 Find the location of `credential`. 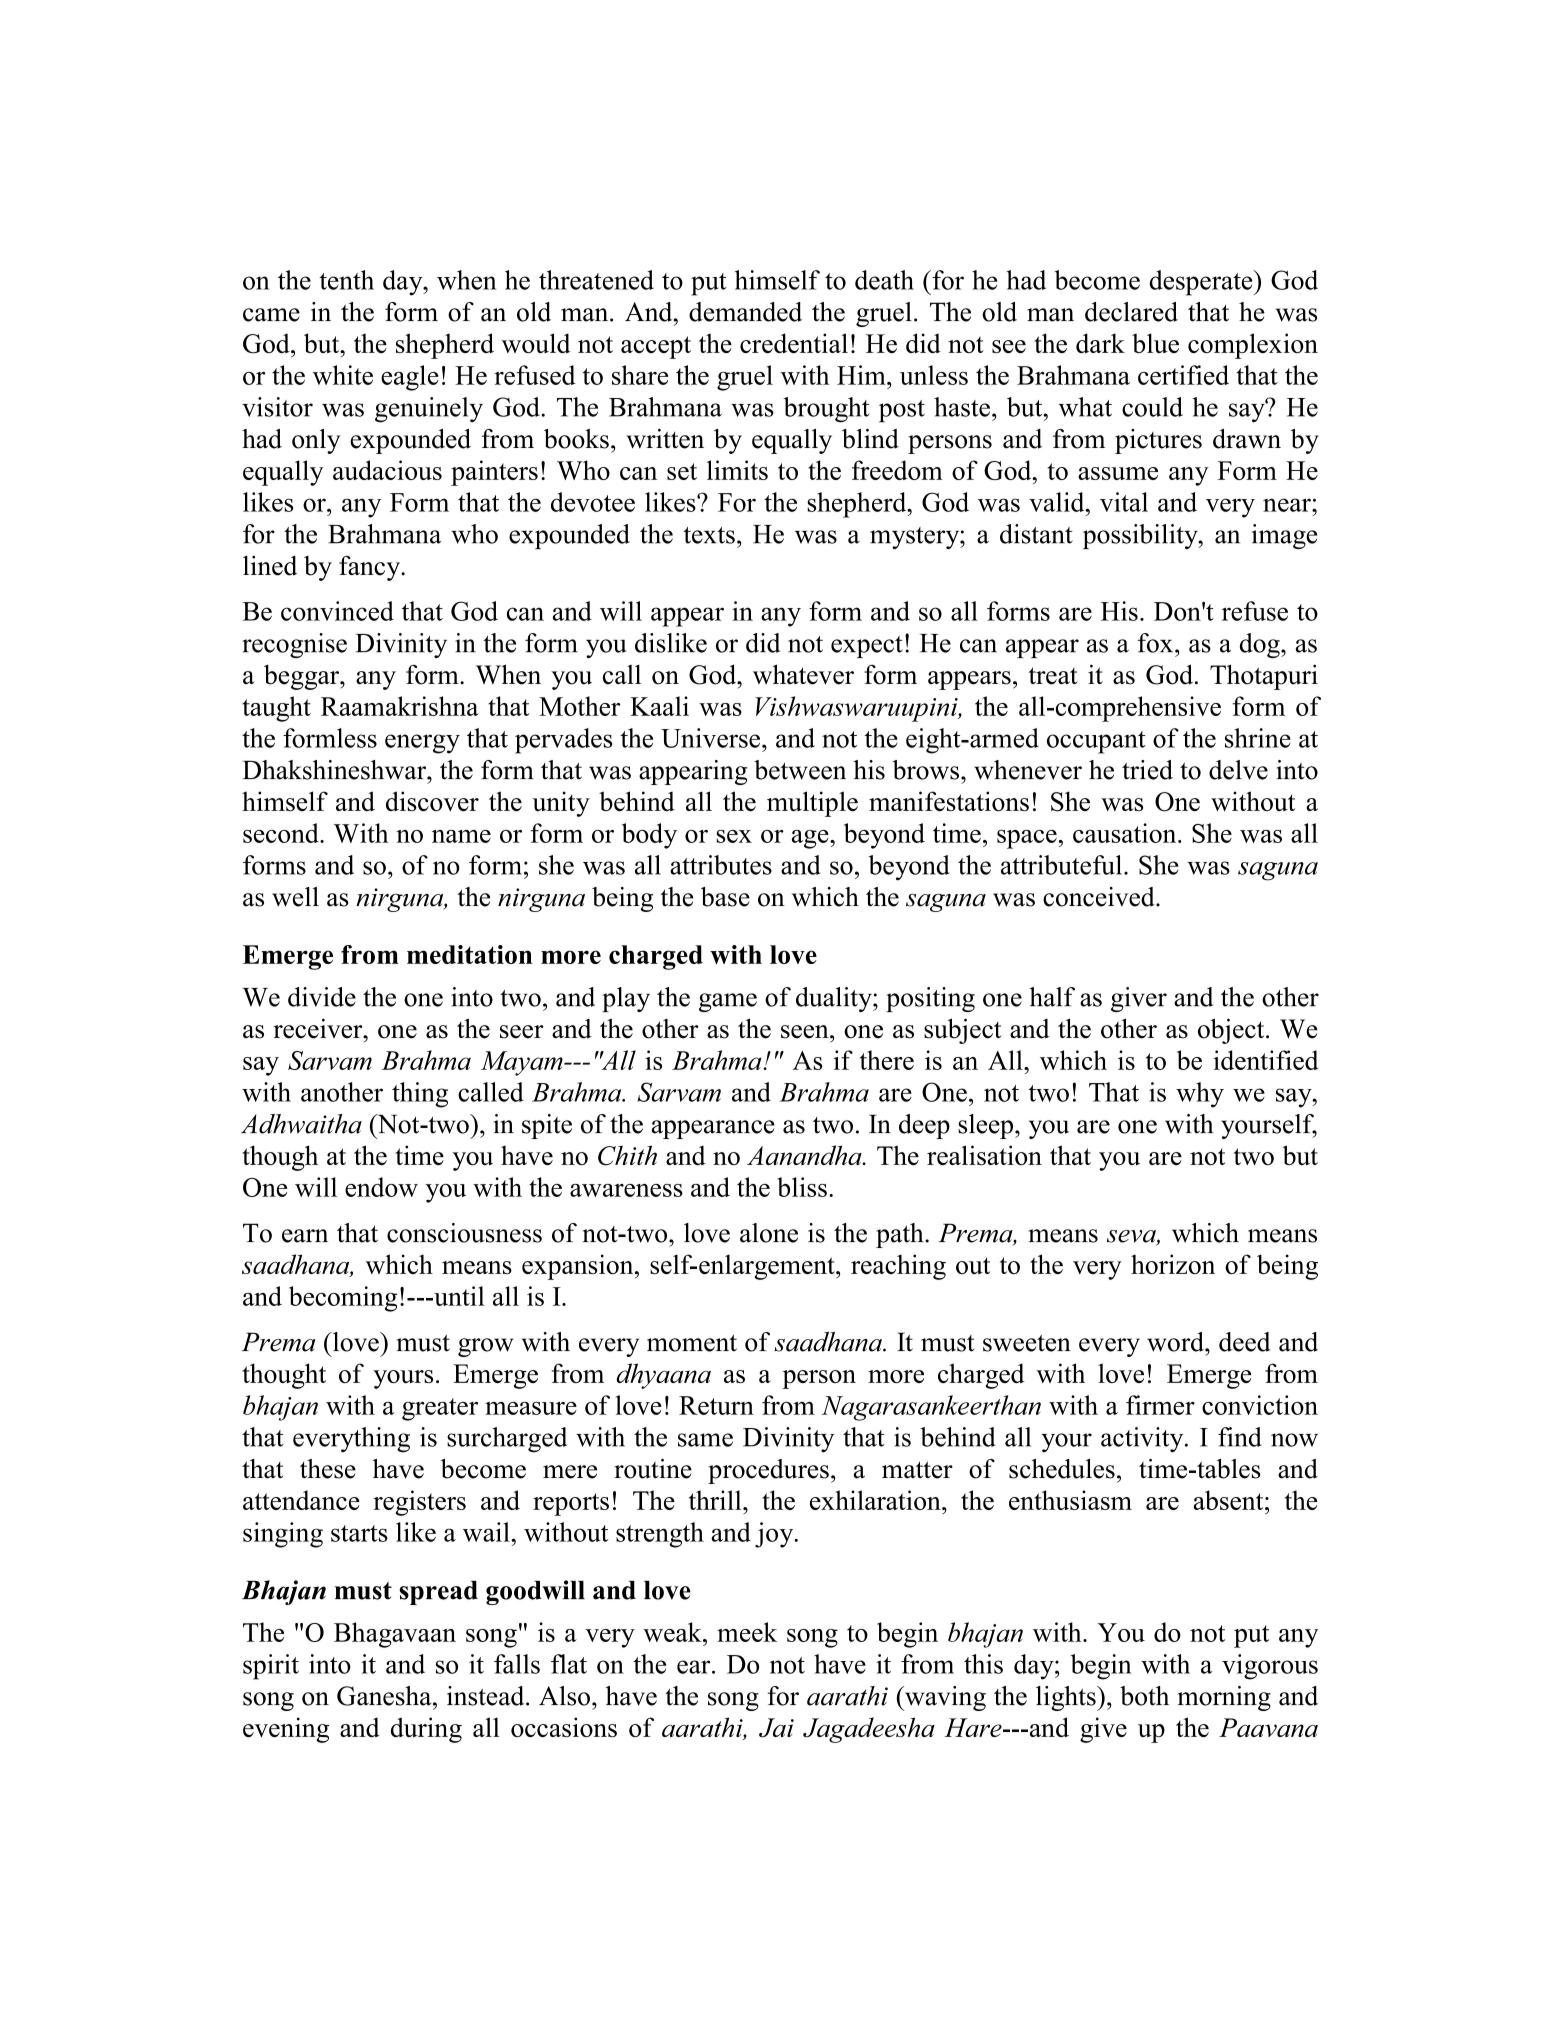

credential is located at coordinates (794, 343).
